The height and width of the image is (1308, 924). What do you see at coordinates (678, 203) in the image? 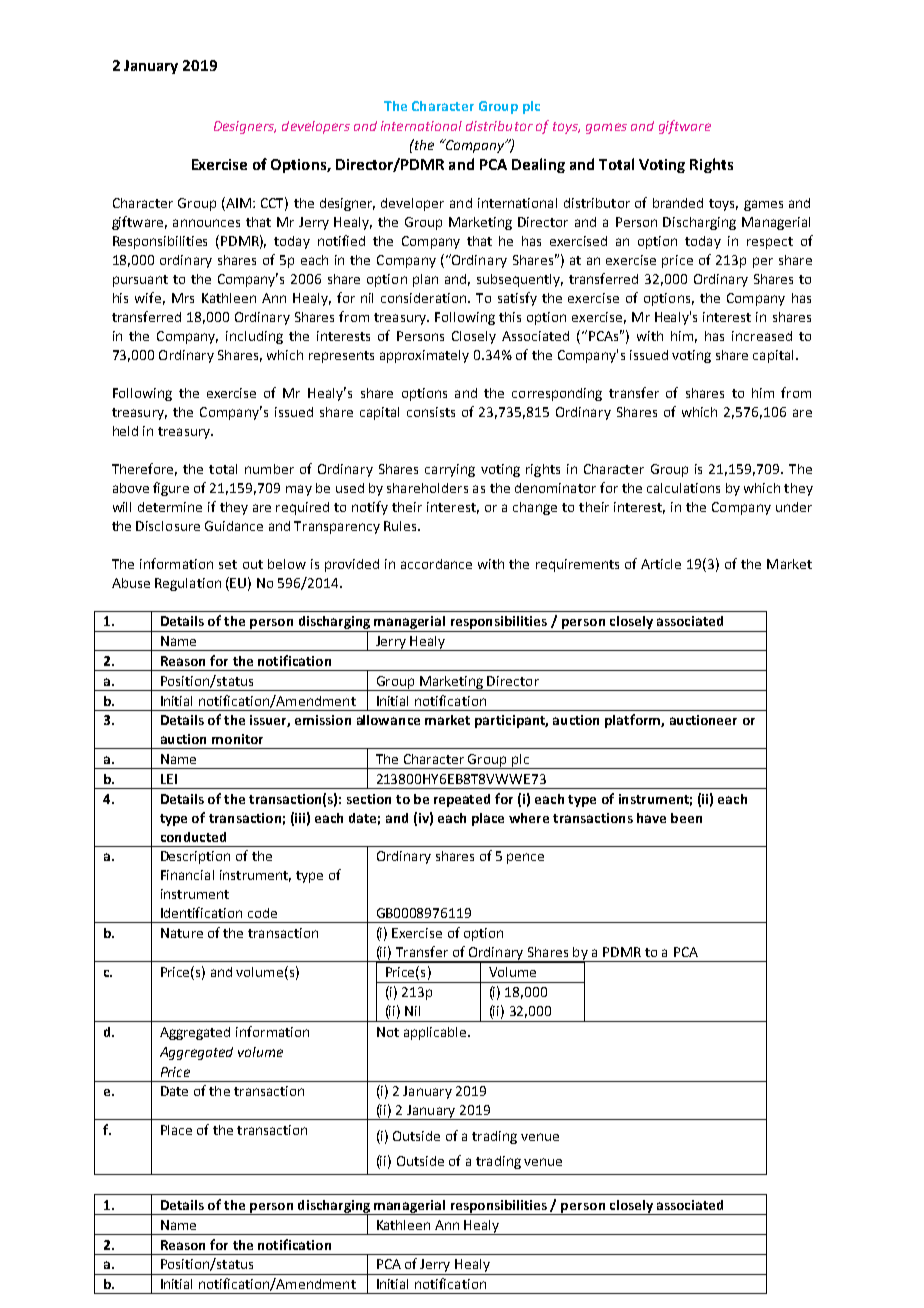
I see `branded` at bounding box center [678, 203].
